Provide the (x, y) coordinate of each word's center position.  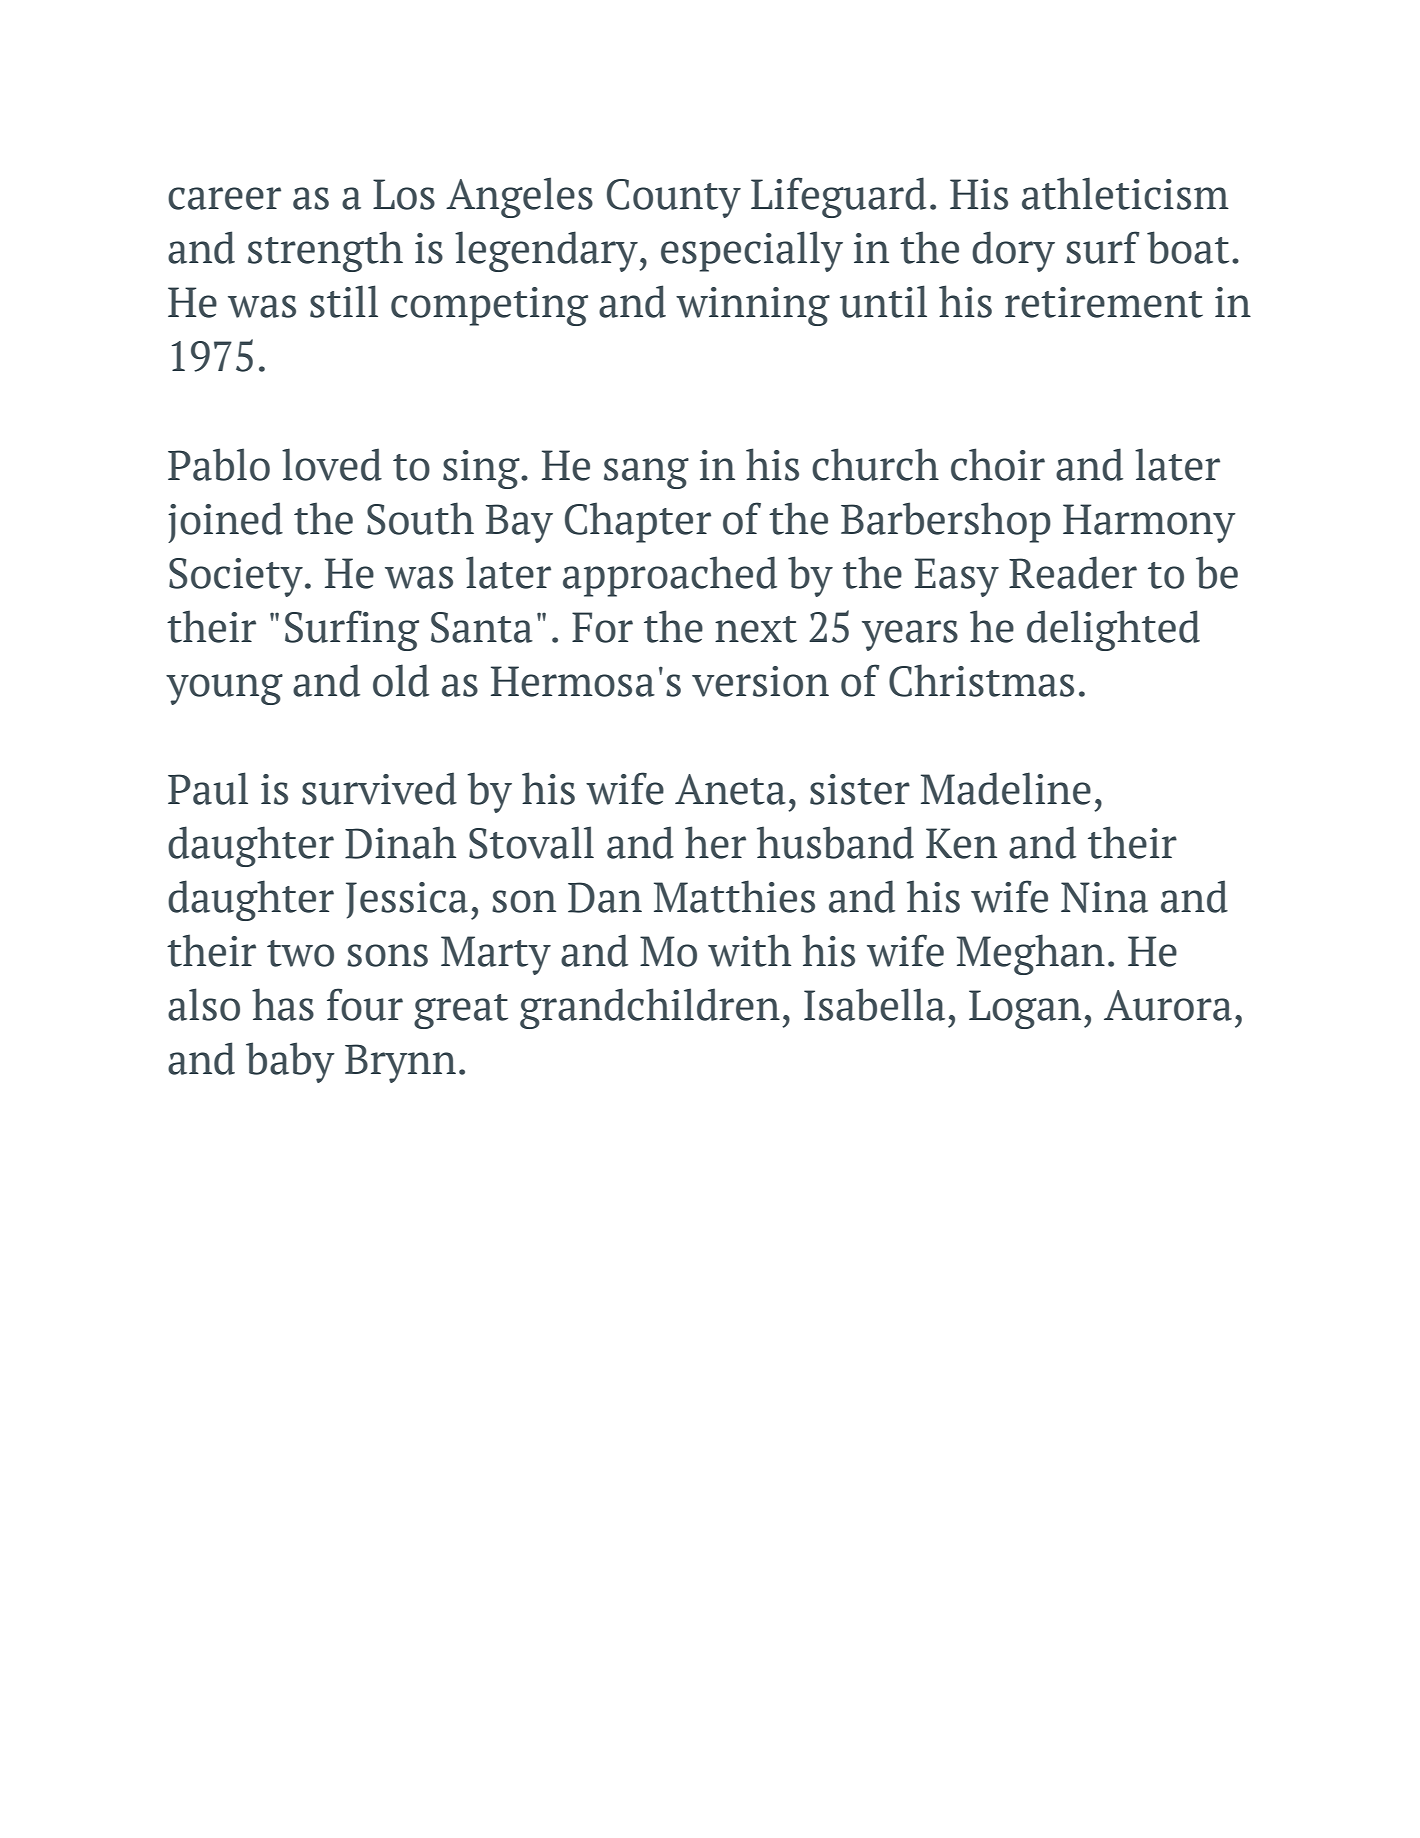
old (401, 680)
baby (290, 1062)
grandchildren (650, 1008)
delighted (1113, 630)
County (674, 198)
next (756, 629)
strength (325, 251)
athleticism (1125, 193)
